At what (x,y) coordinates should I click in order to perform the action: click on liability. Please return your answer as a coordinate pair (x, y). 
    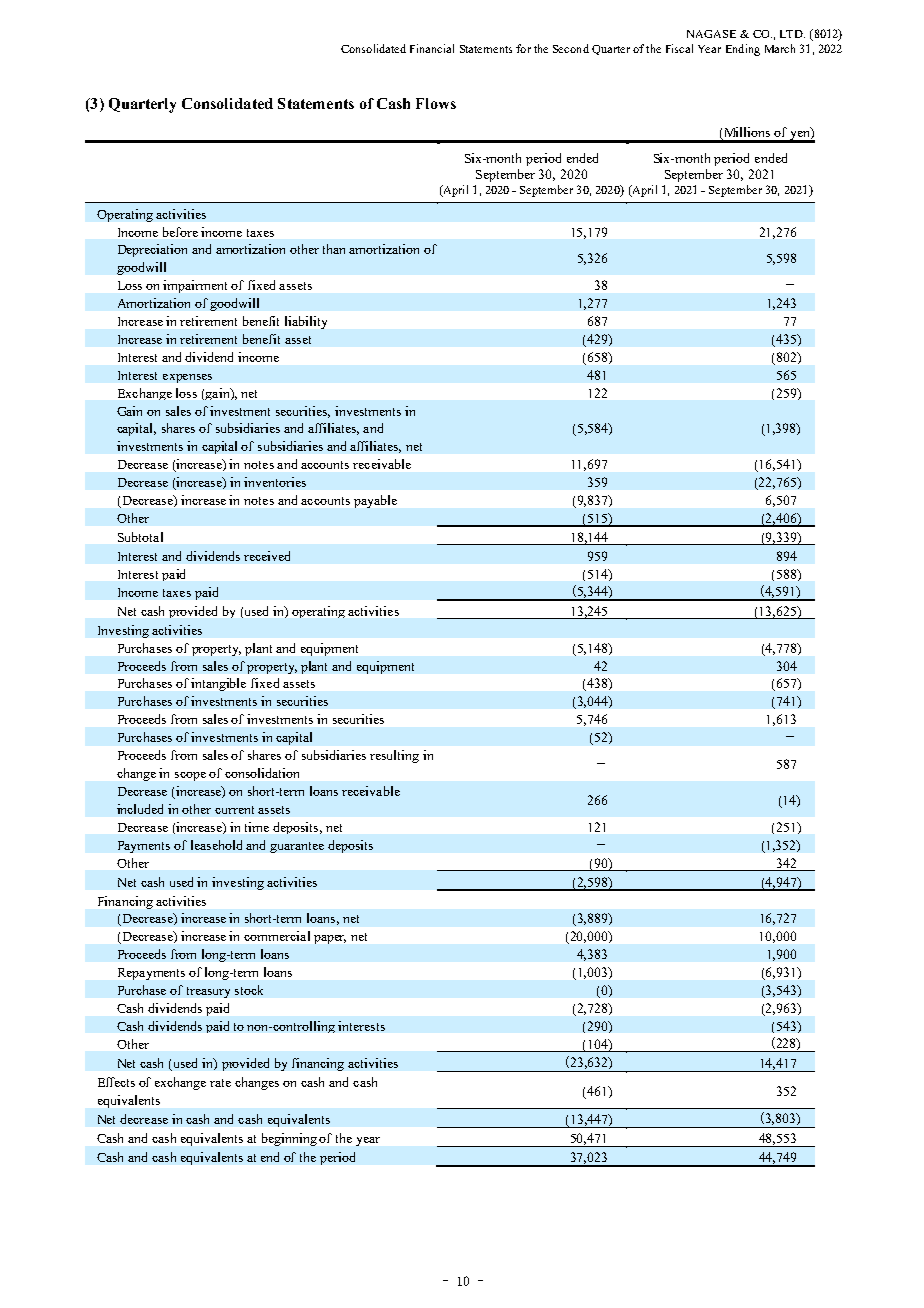
    Looking at the image, I should click on (306, 322).
